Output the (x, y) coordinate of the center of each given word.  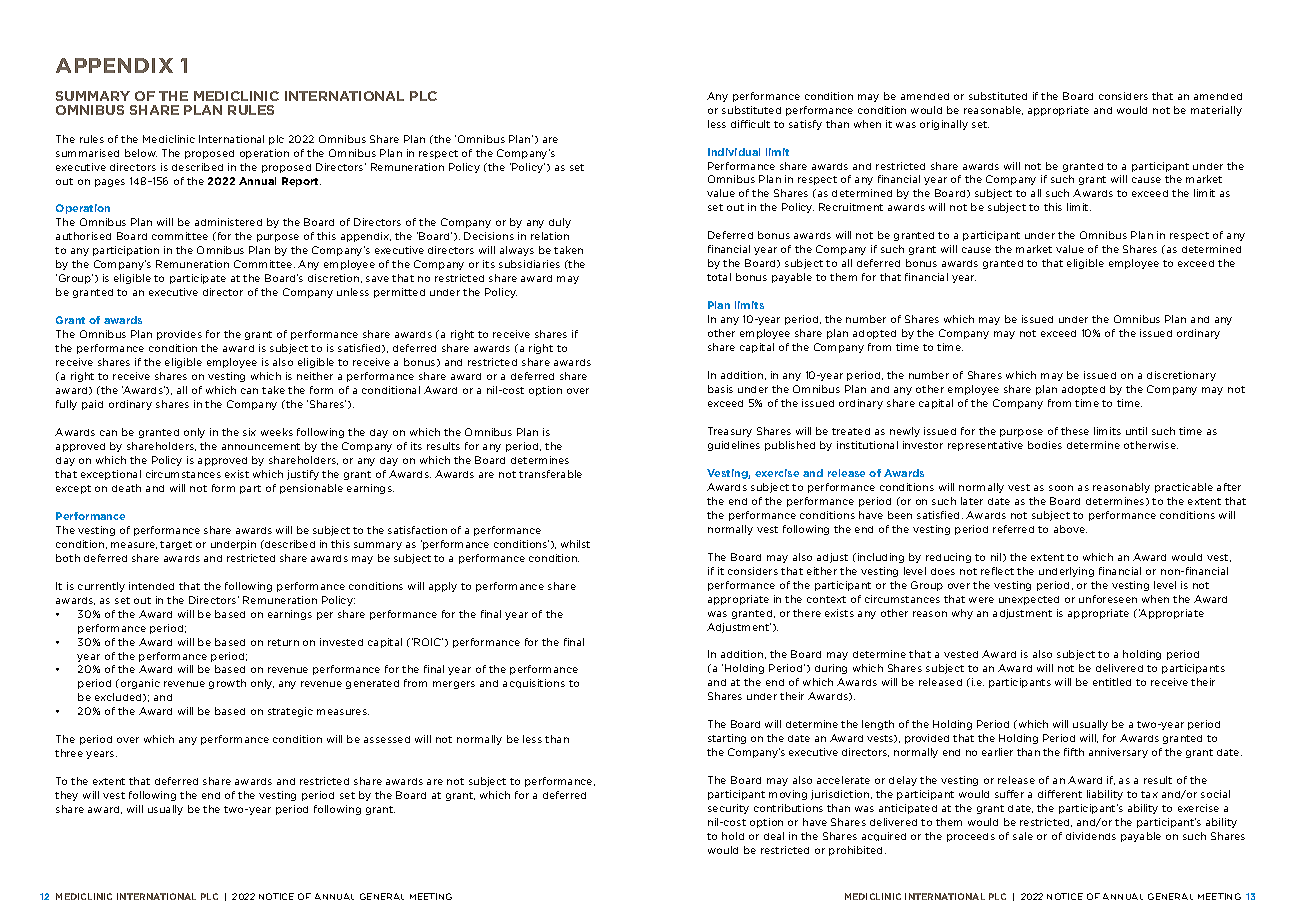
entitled (1112, 682)
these (1075, 431)
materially (1216, 111)
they (66, 796)
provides (179, 335)
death (126, 488)
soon (1061, 488)
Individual (734, 152)
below (141, 153)
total (719, 277)
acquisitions (534, 683)
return (283, 642)
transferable (550, 474)
